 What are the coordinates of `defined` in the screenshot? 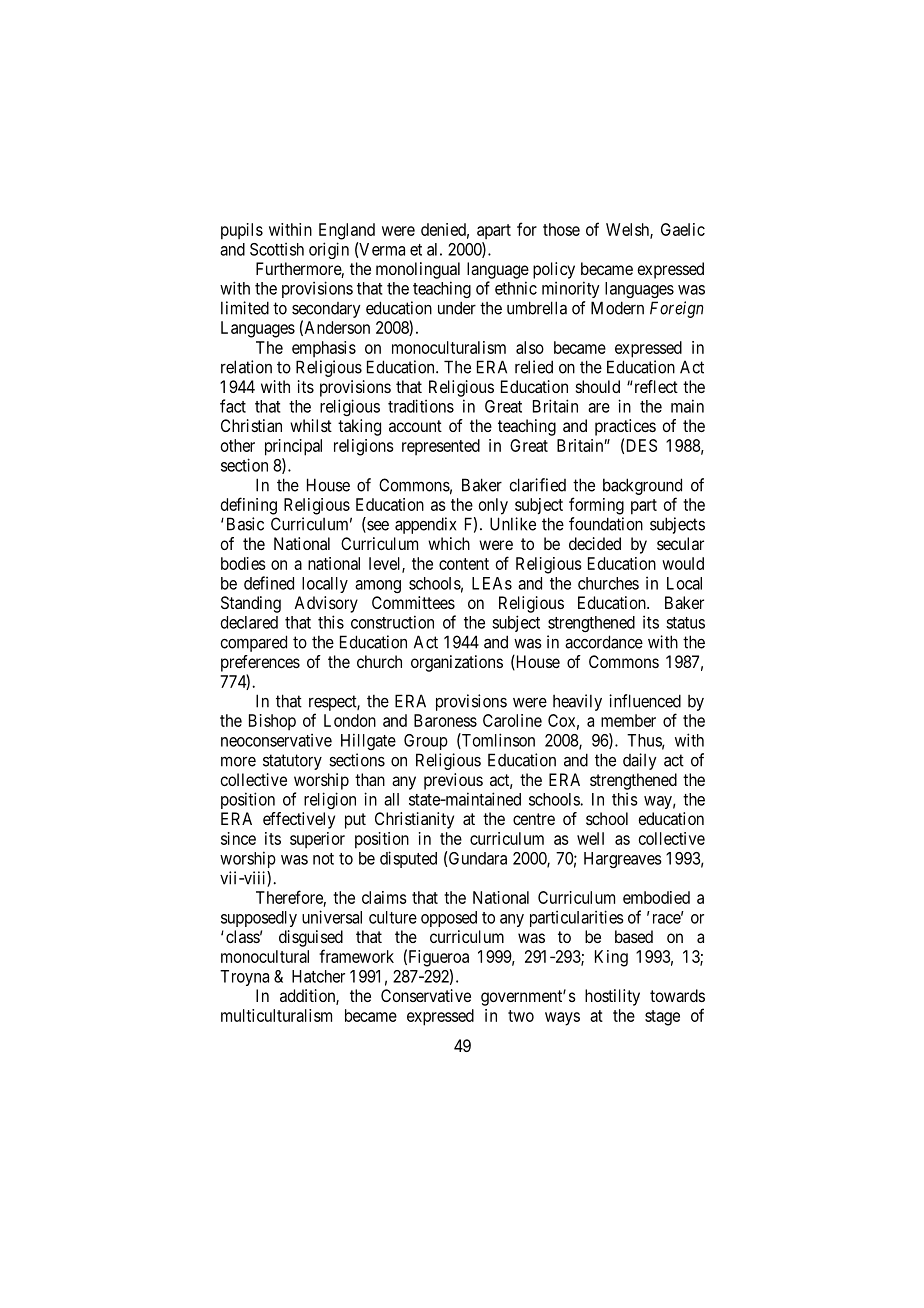 It's located at (269, 583).
